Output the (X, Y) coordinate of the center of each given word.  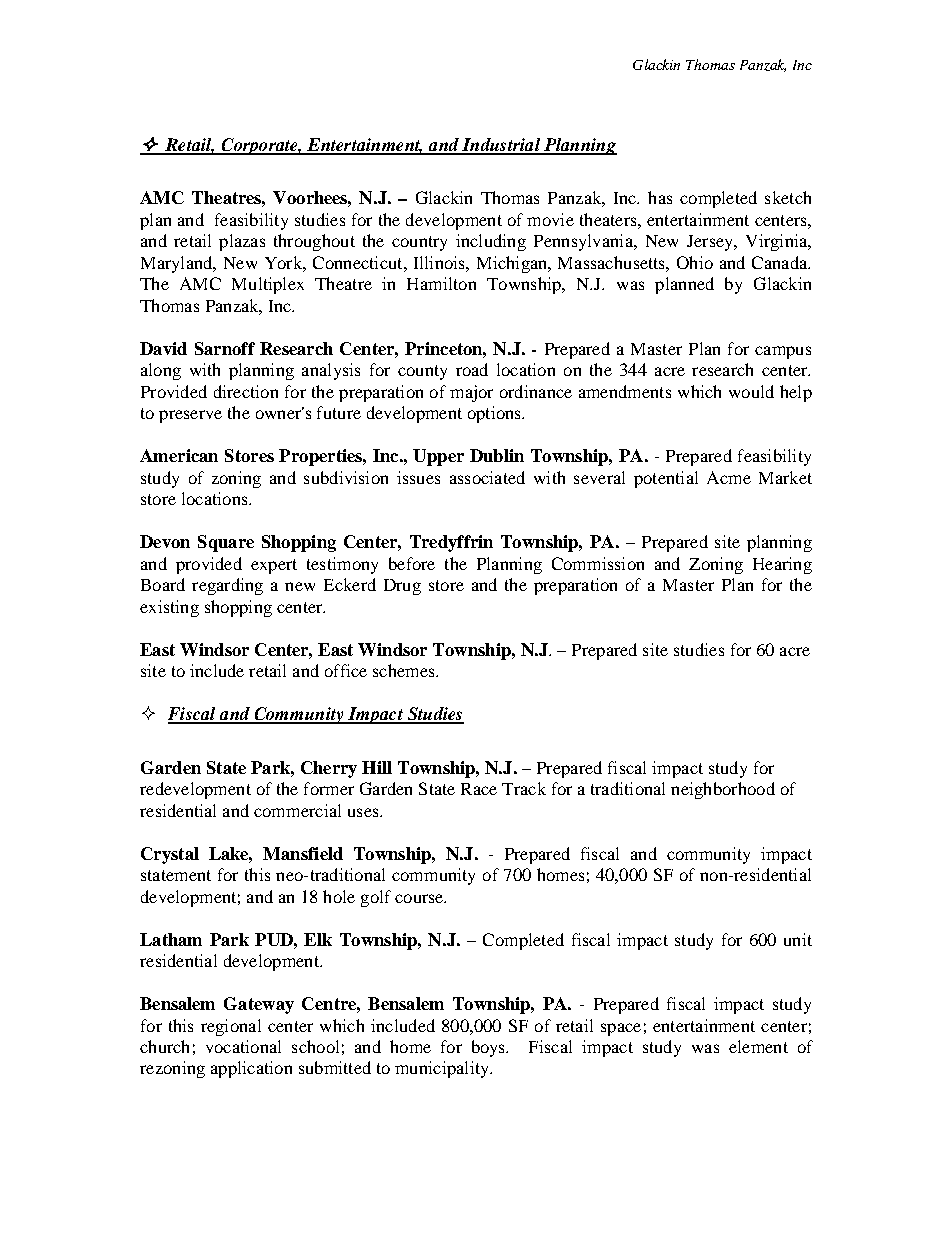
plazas (242, 242)
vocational (243, 1046)
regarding (227, 586)
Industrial (501, 146)
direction (246, 391)
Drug (402, 587)
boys (490, 1048)
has (660, 197)
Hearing (782, 565)
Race (479, 789)
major (471, 393)
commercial (297, 810)
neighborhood (723, 790)
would (751, 391)
